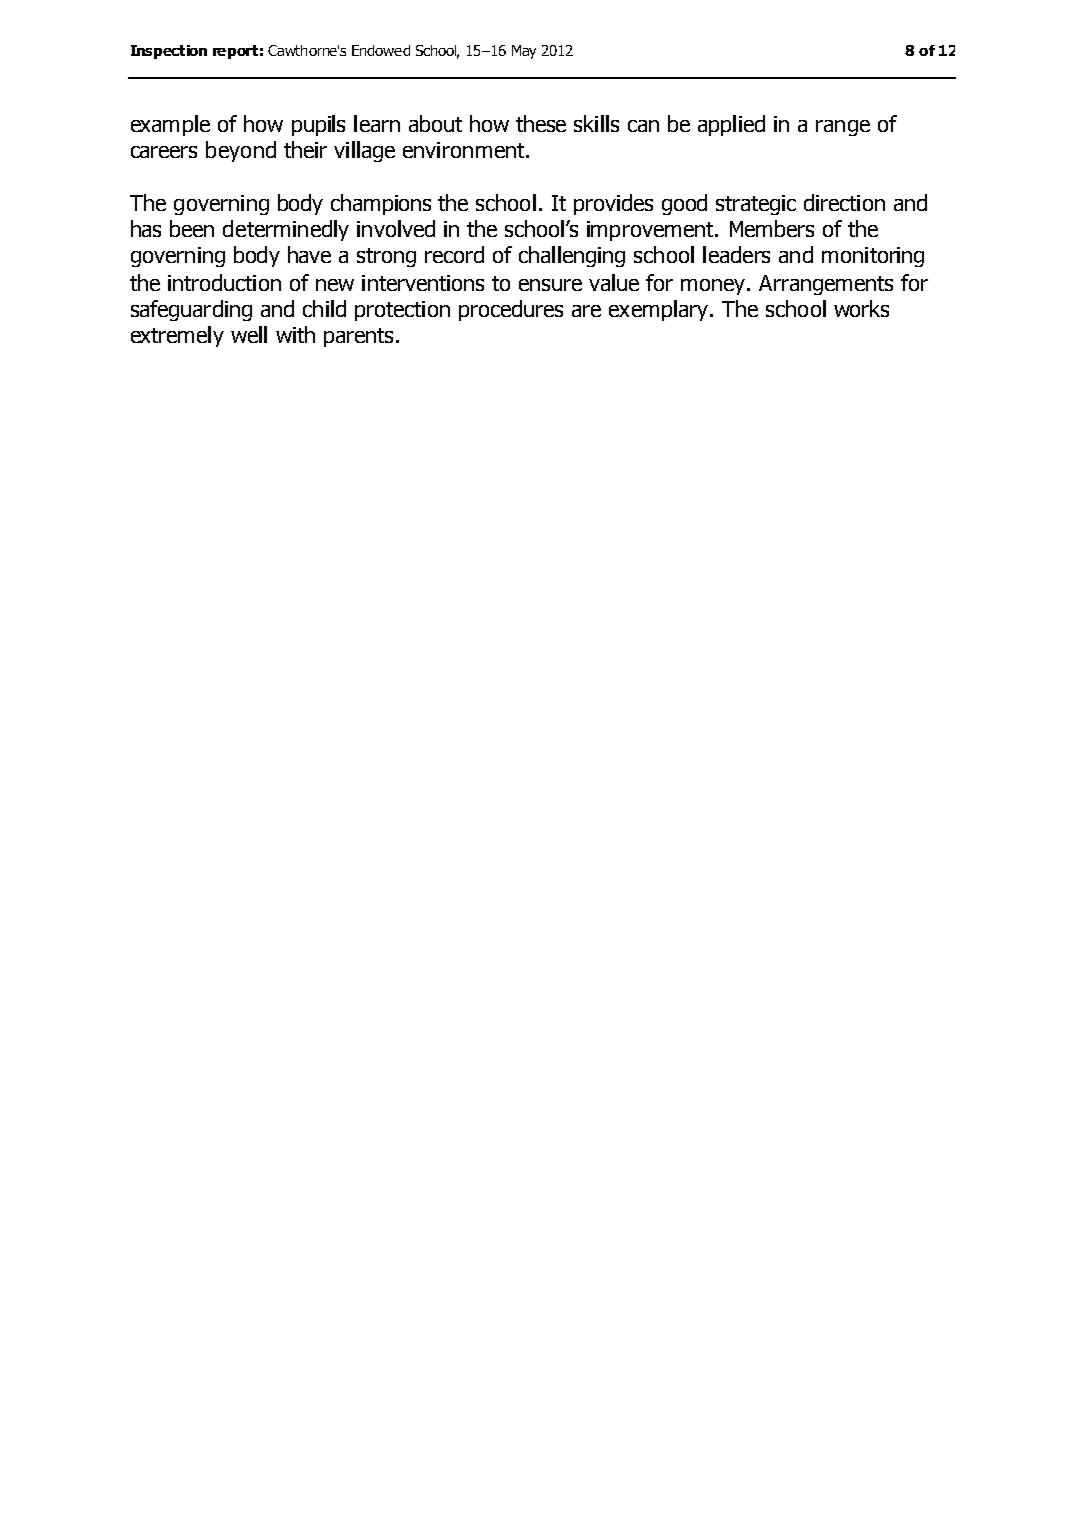 This page has width=1083, height=1531. What do you see at coordinates (454, 254) in the page?
I see `record` at bounding box center [454, 254].
